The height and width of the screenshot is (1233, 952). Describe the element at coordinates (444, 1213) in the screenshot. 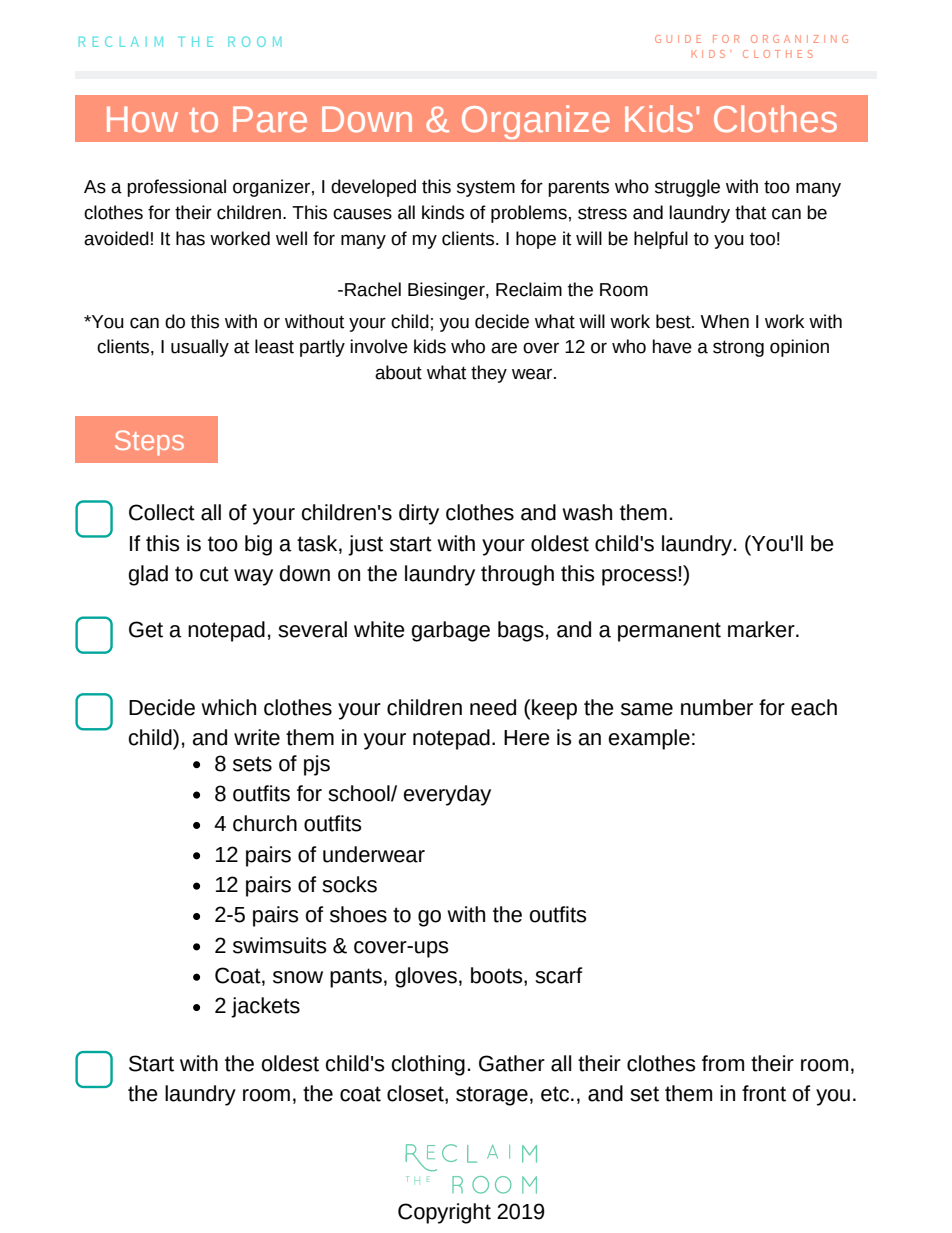

I see `Copyright` at that location.
